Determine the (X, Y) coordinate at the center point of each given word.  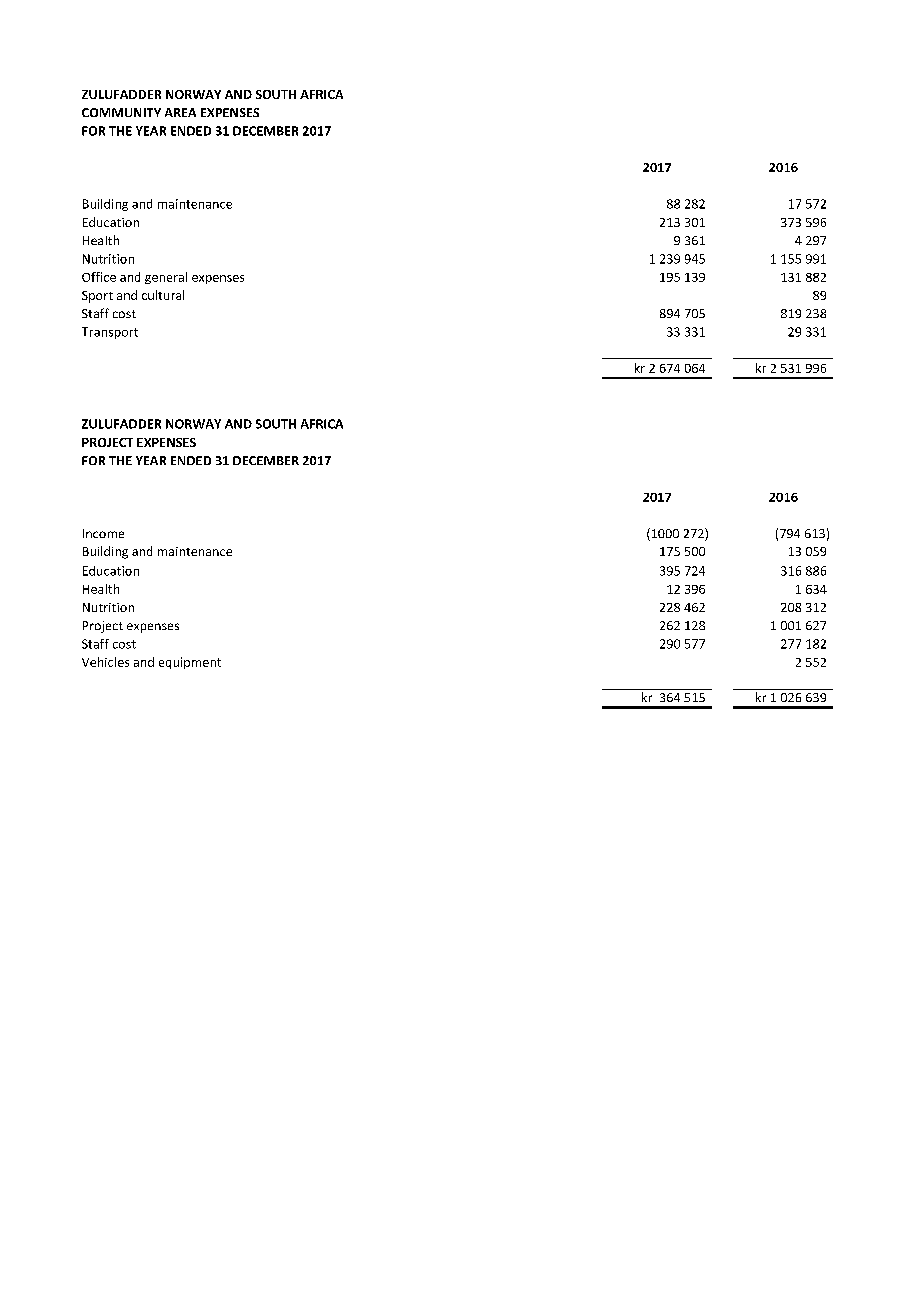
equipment (190, 663)
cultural (163, 295)
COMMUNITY (121, 112)
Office (99, 277)
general (166, 278)
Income (103, 533)
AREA (180, 112)
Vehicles (105, 662)
